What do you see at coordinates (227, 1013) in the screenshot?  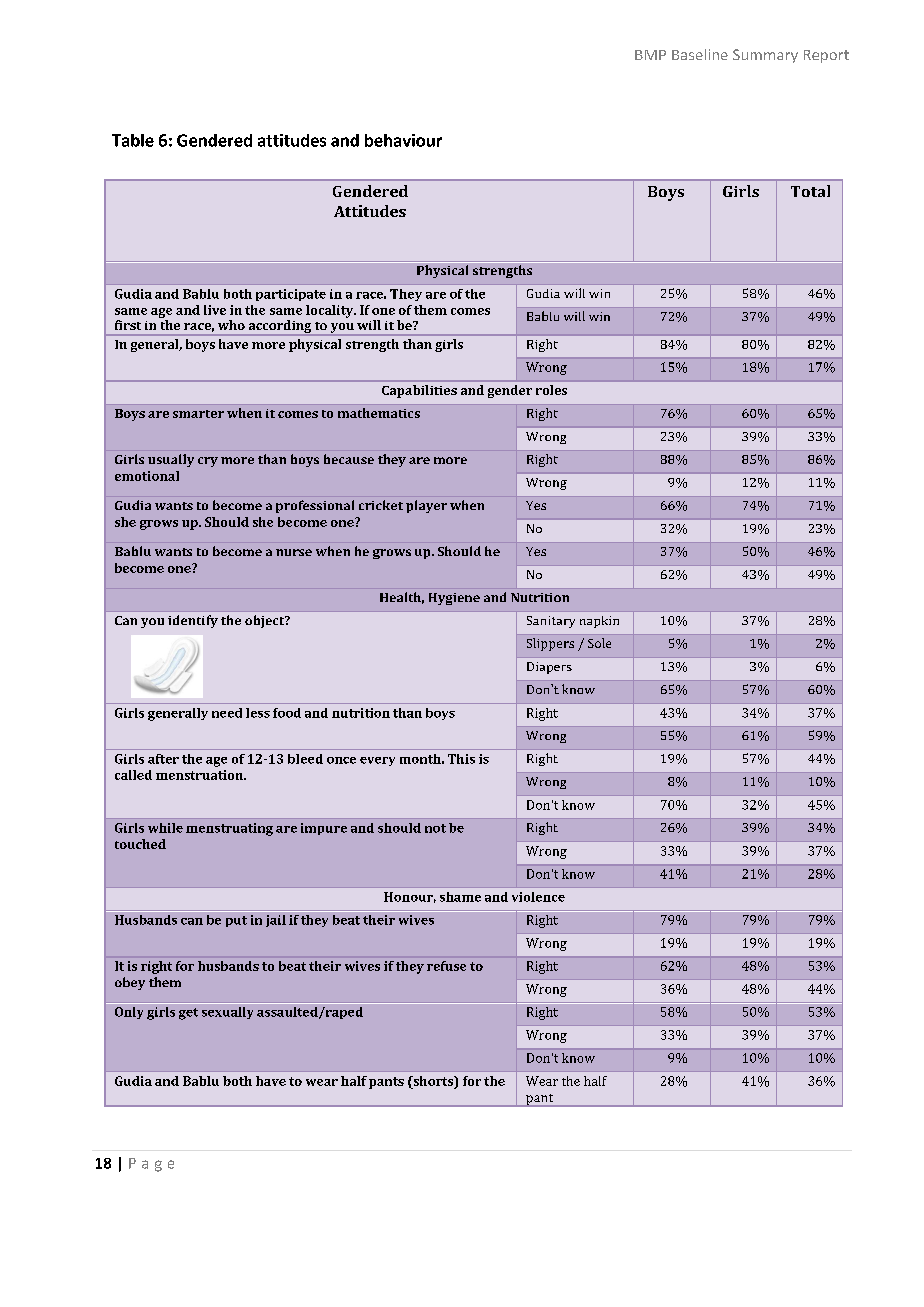 I see `sexually` at bounding box center [227, 1013].
